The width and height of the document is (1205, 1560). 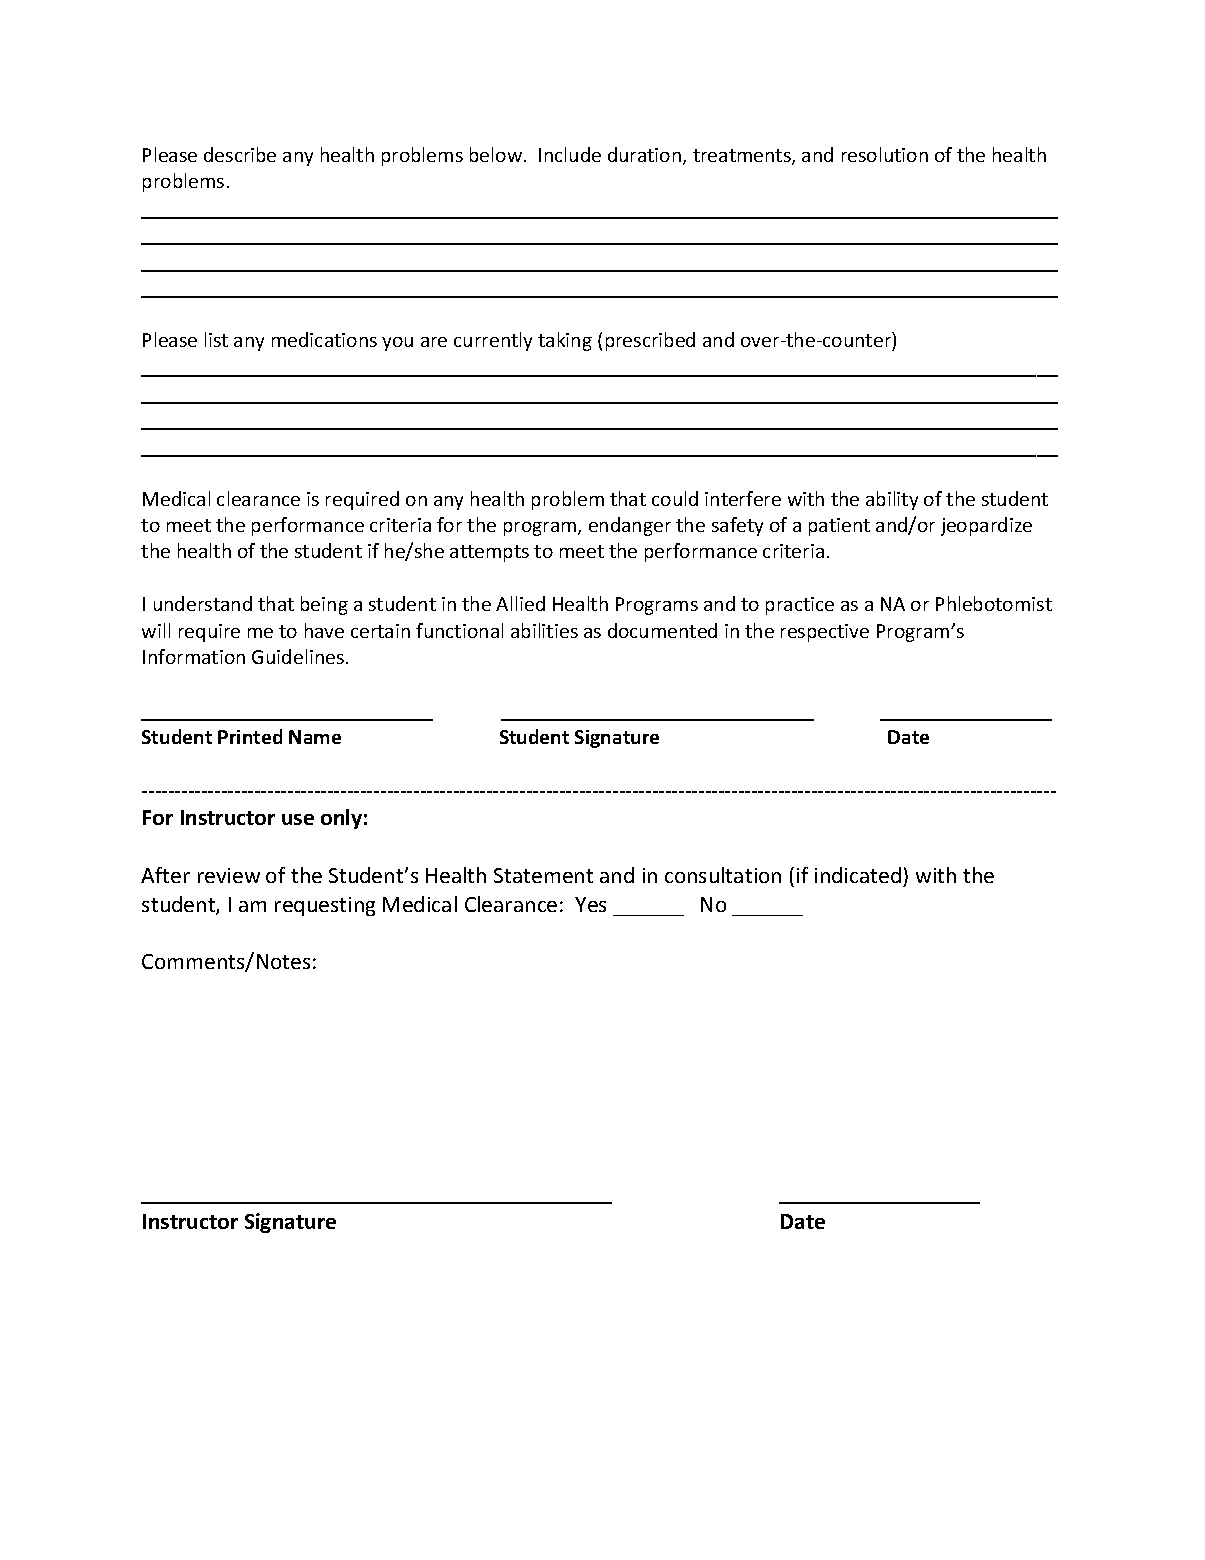 What do you see at coordinates (543, 875) in the document?
I see `Statement` at bounding box center [543, 875].
